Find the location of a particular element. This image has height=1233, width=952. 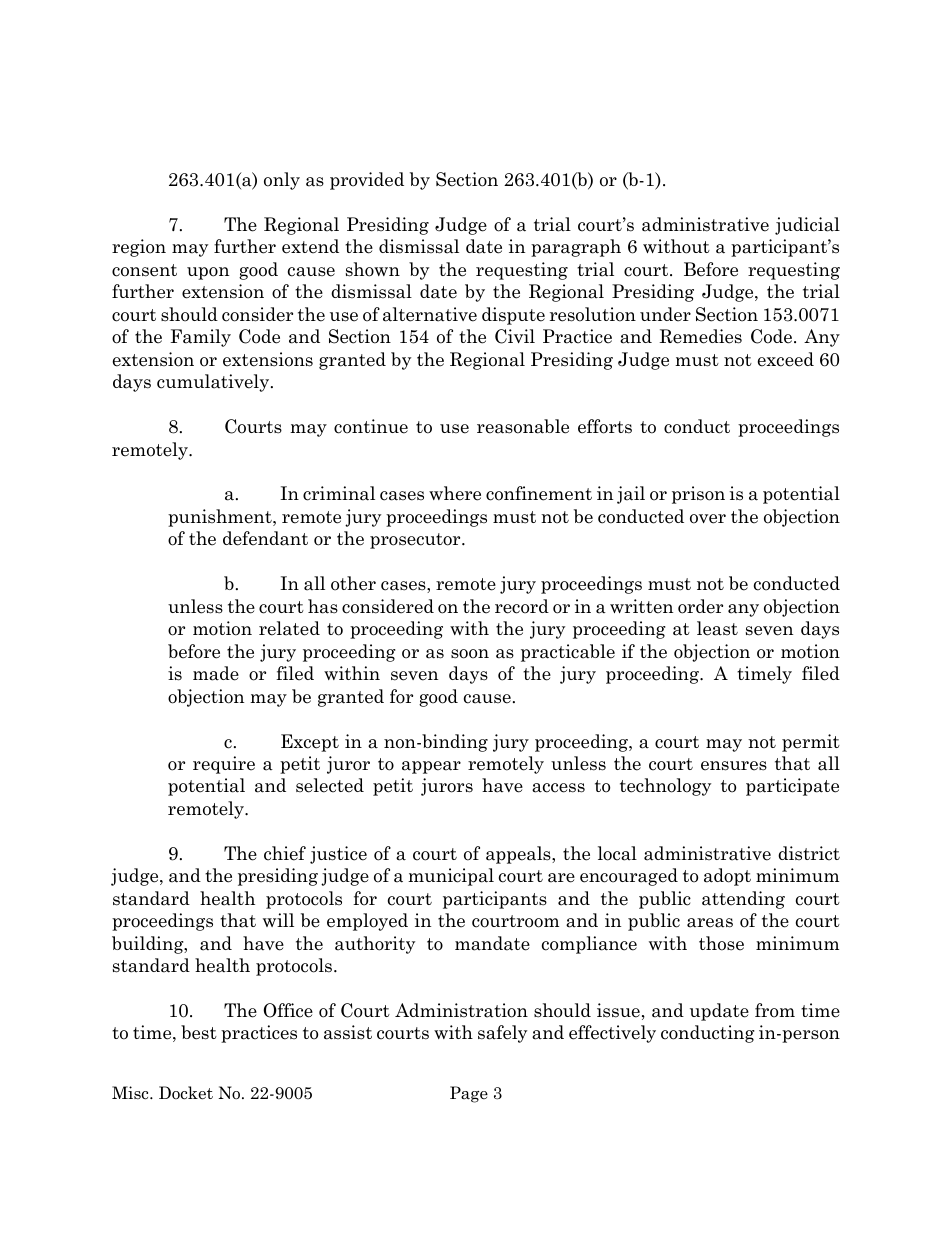

only is located at coordinates (282, 181).
